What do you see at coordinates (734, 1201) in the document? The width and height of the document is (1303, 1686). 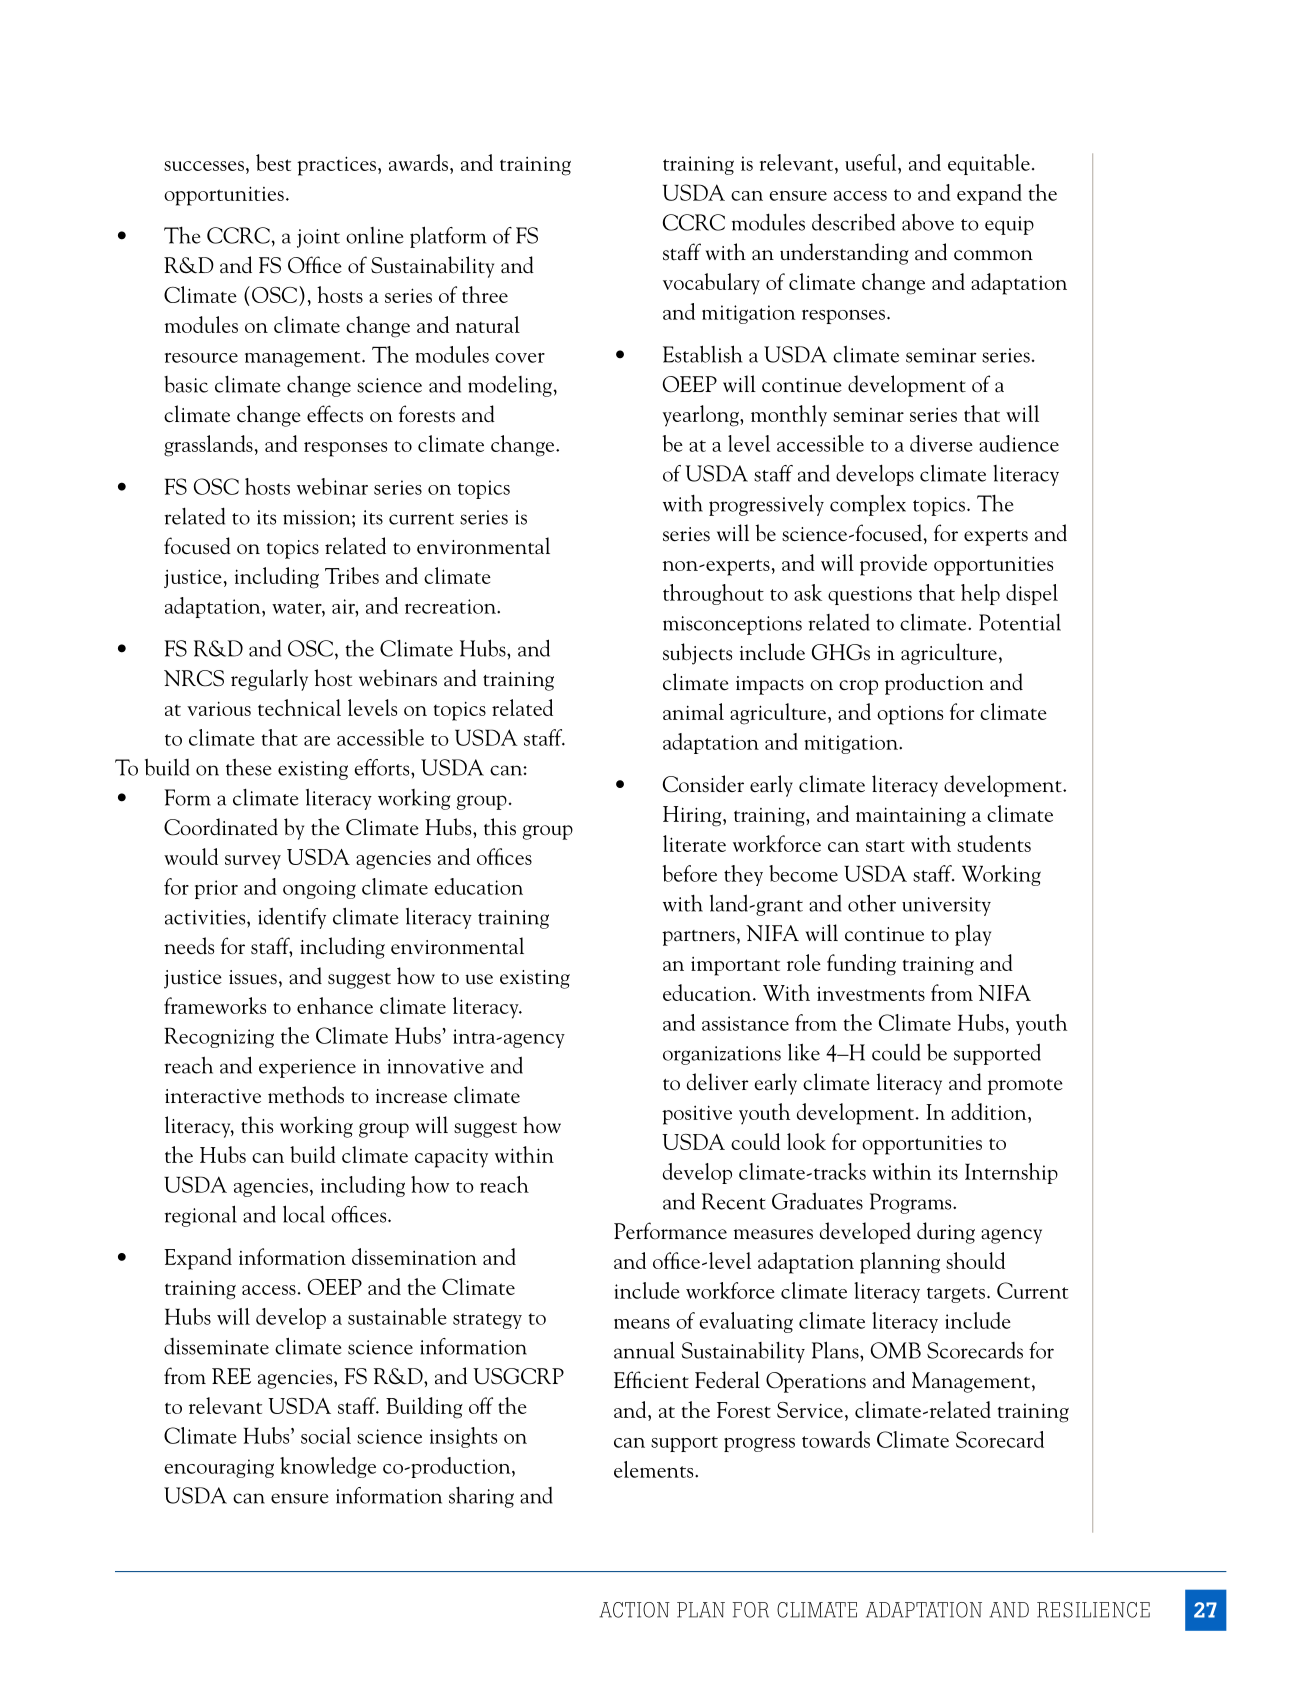 I see `Recent` at bounding box center [734, 1201].
